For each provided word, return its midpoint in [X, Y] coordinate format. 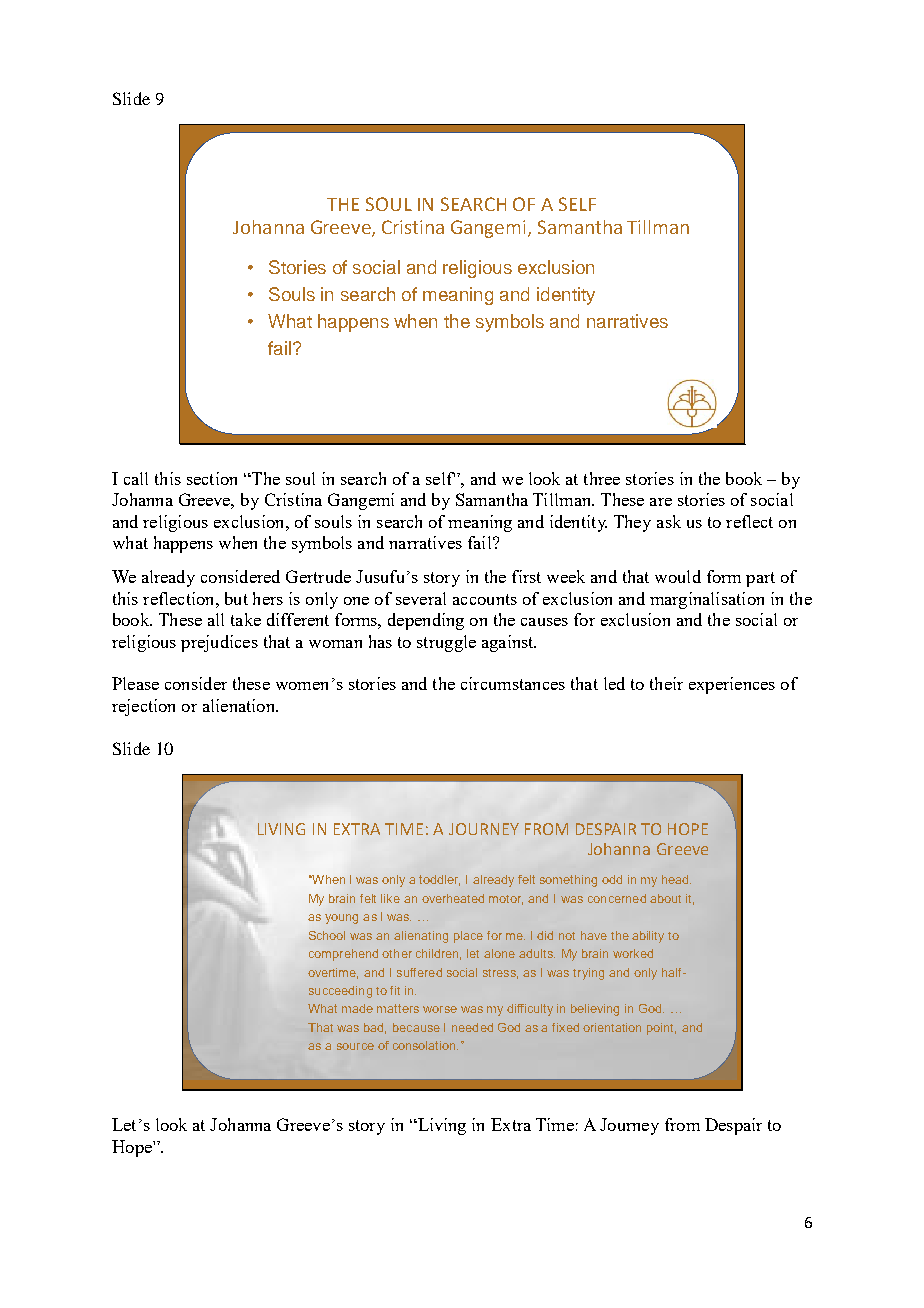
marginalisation [707, 600]
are [661, 502]
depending [426, 621]
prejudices [219, 643]
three [602, 478]
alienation [240, 705]
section [212, 478]
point [661, 1029]
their [666, 683]
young [341, 919]
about [665, 898]
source [355, 1046]
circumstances [513, 683]
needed [472, 1027]
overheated [453, 898]
